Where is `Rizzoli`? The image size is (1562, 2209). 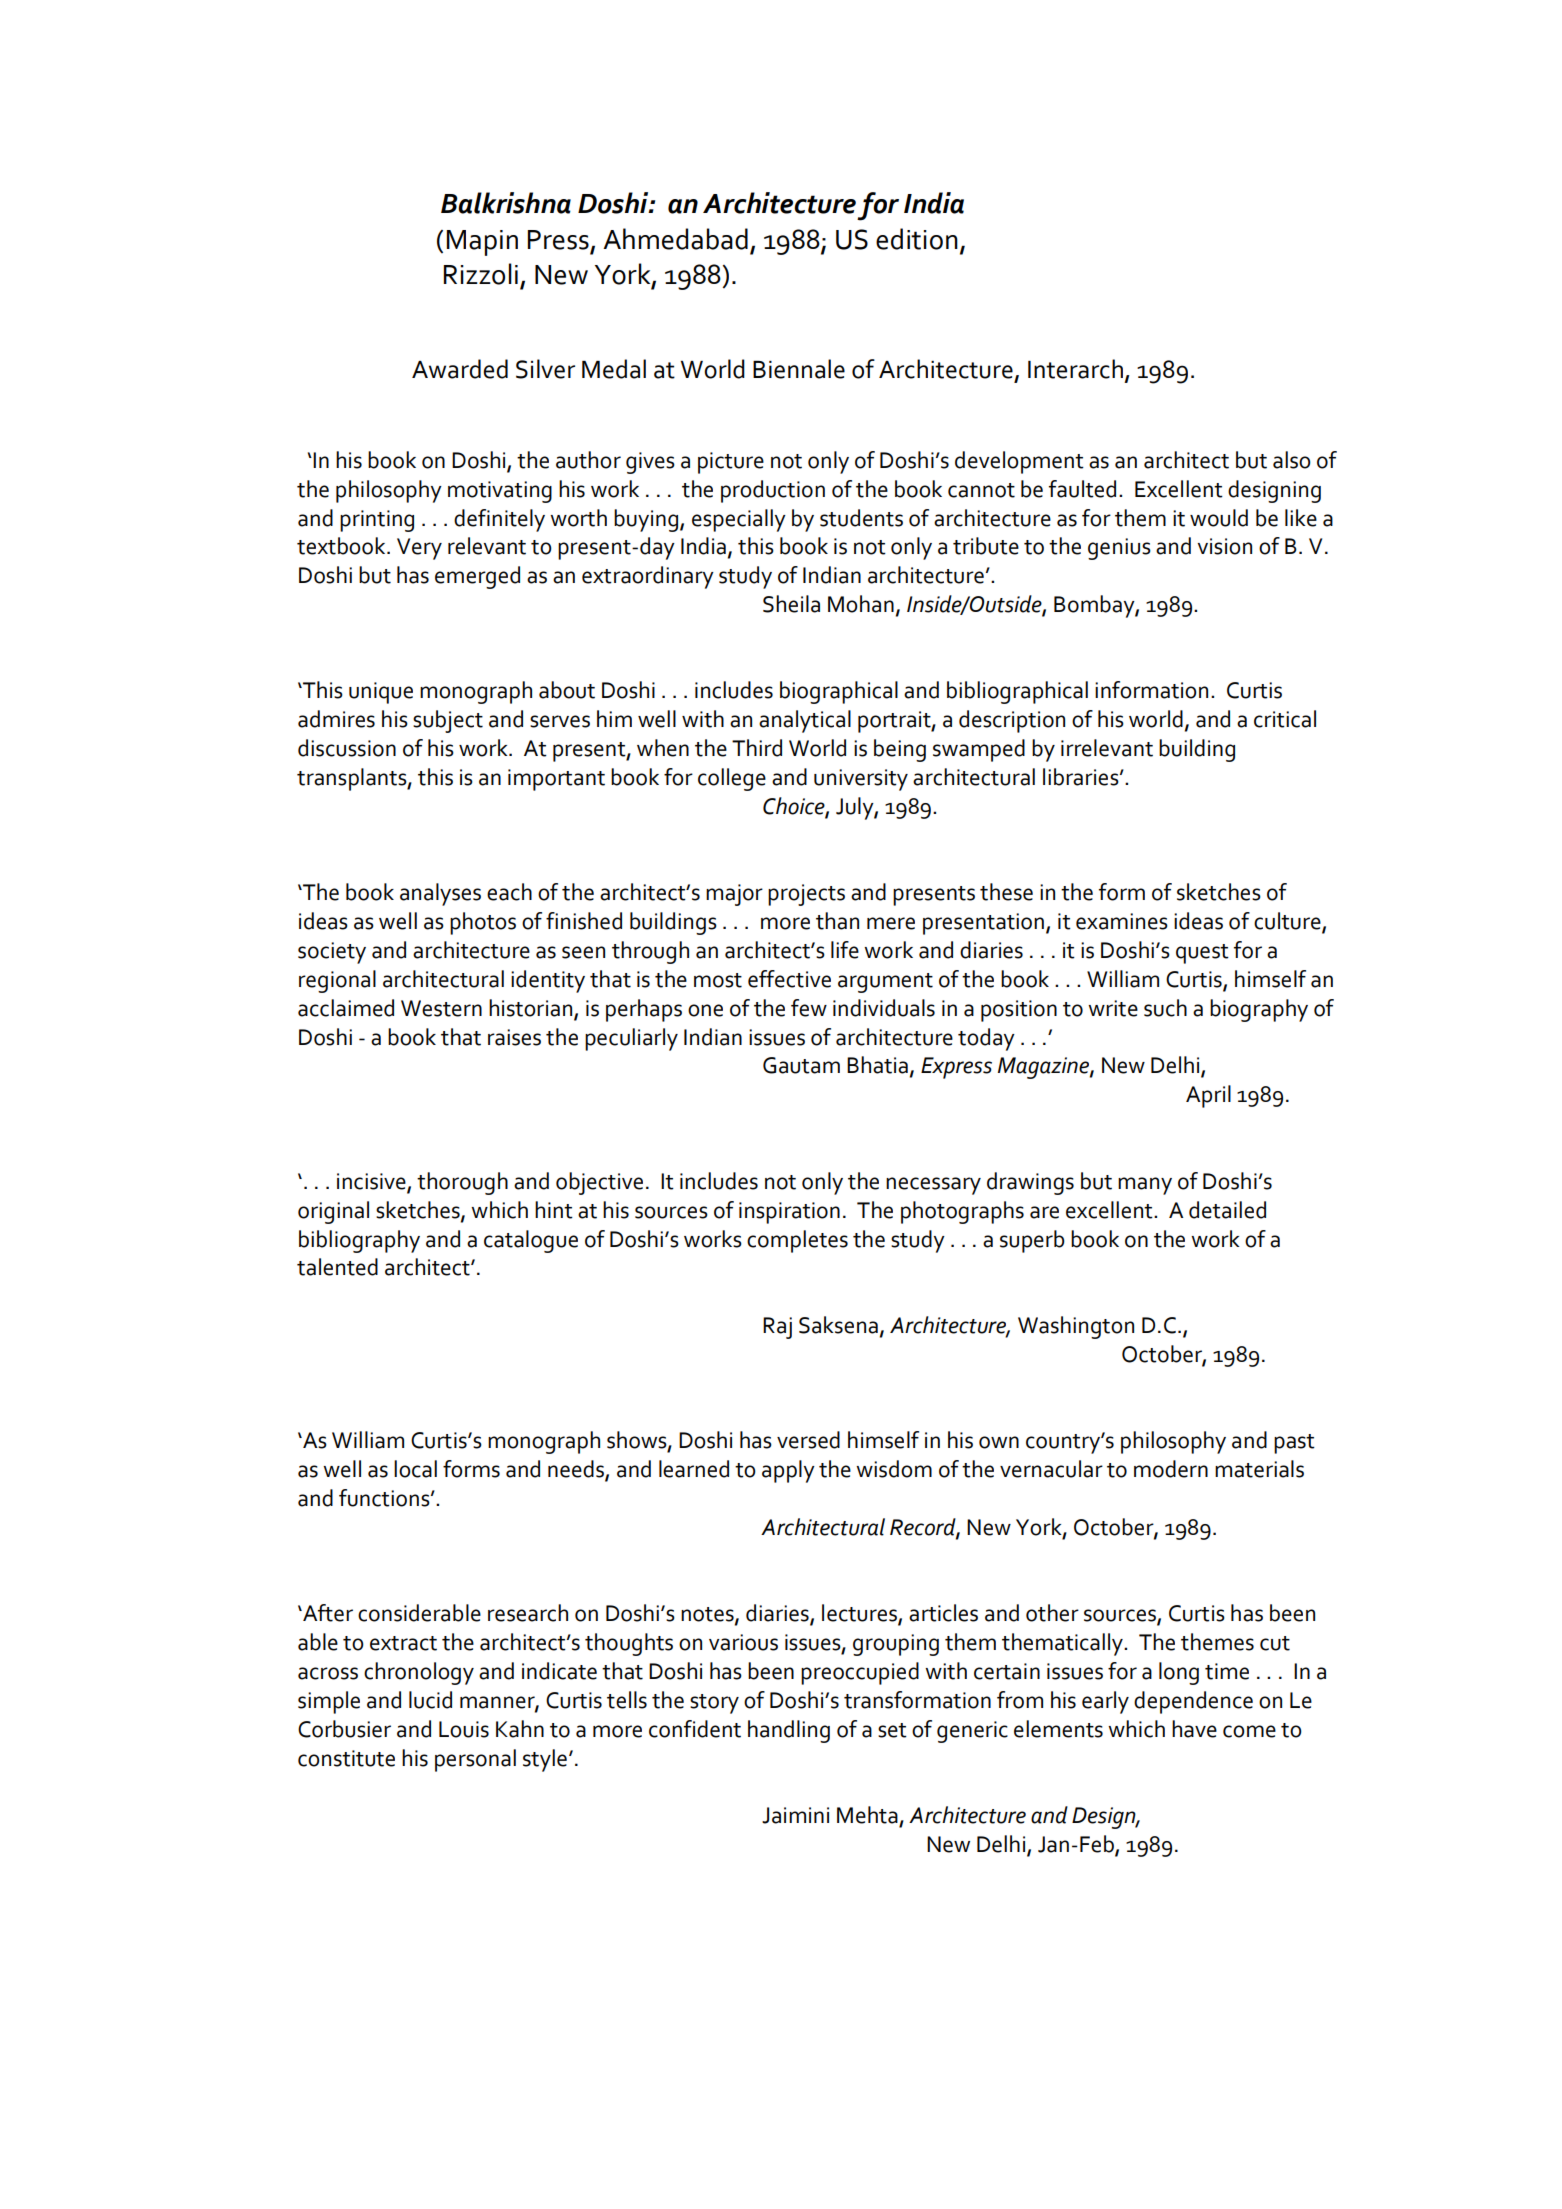 Rizzoli is located at coordinates (481, 274).
